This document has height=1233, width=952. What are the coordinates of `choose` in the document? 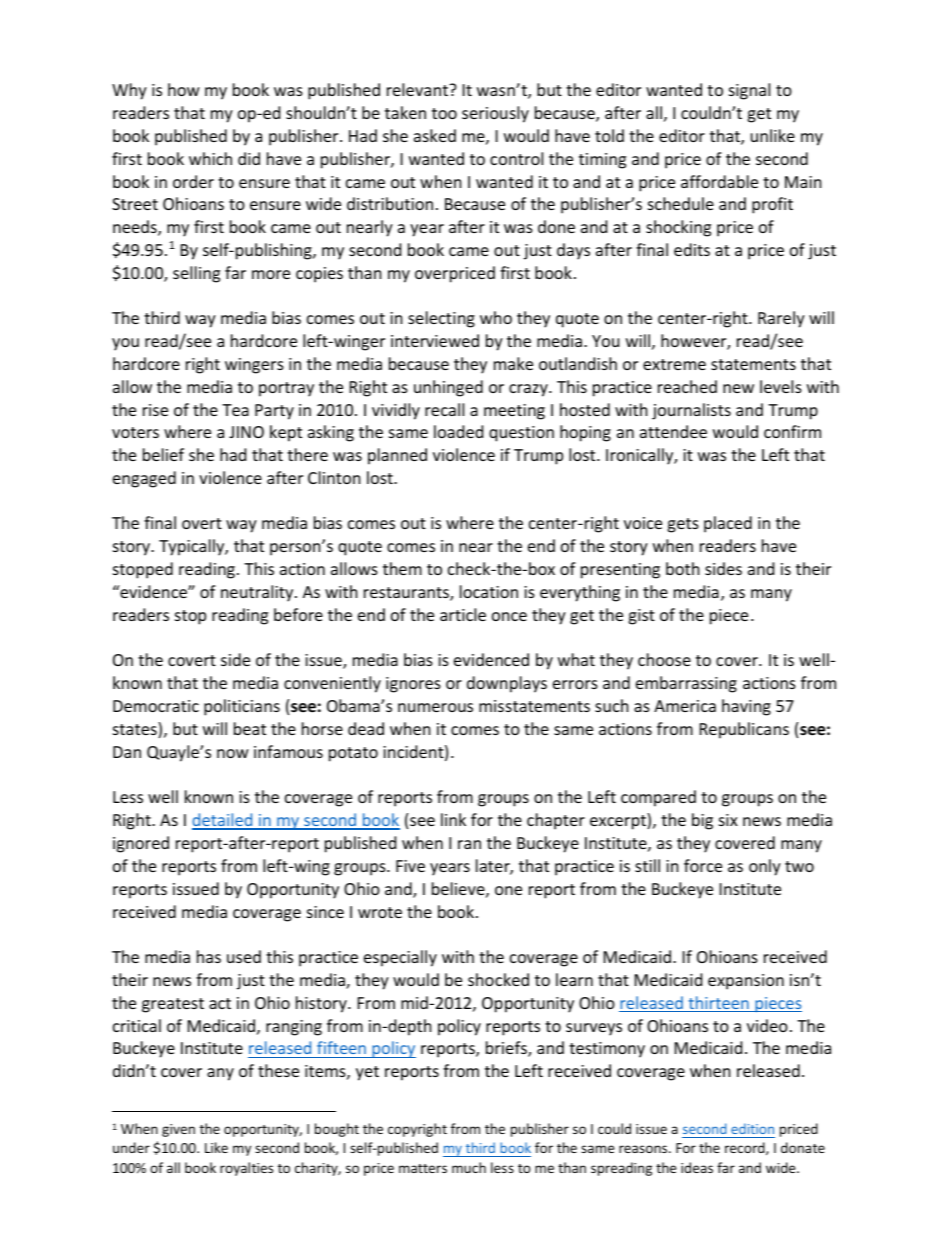 It's located at (664, 659).
